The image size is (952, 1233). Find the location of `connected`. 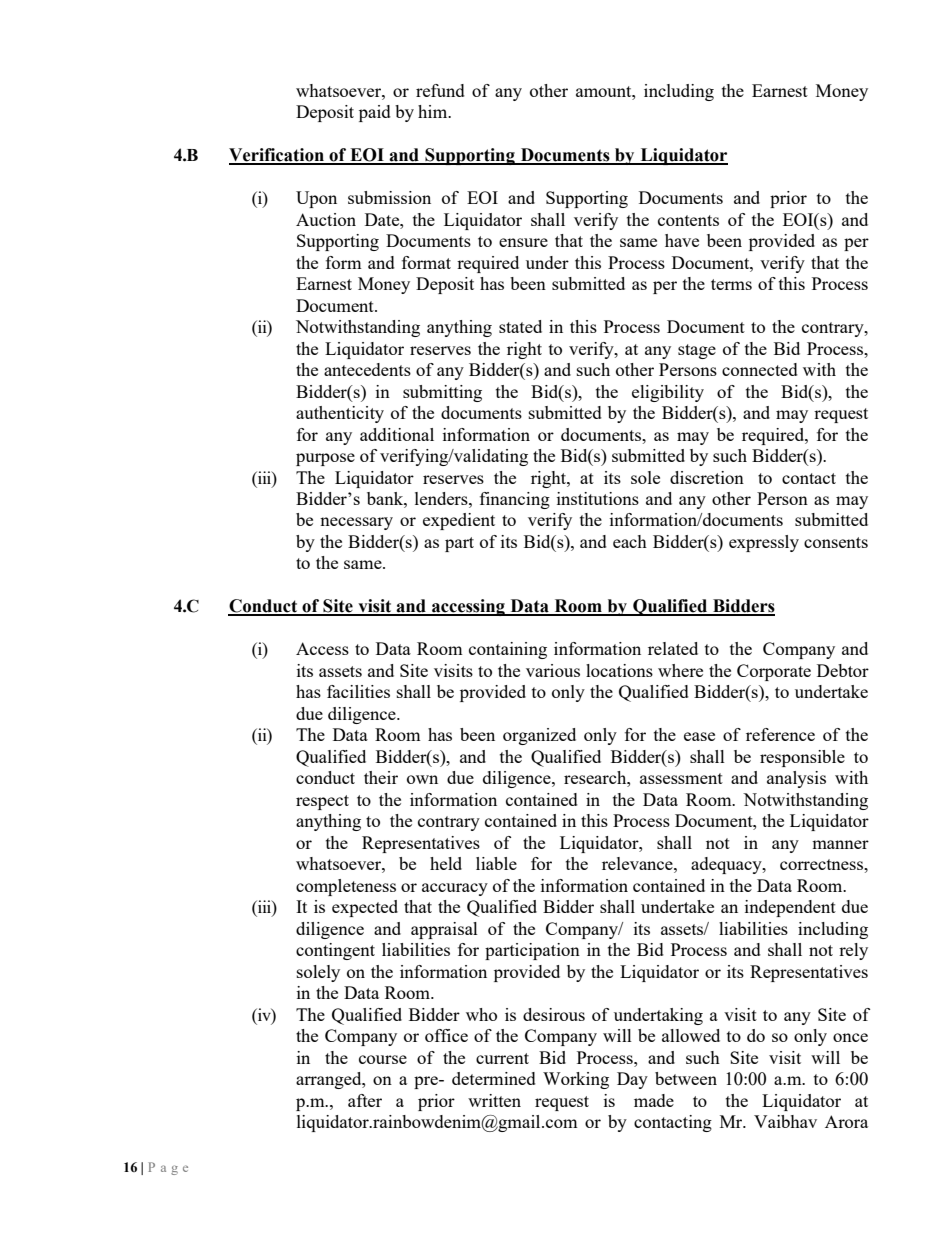

connected is located at coordinates (760, 369).
